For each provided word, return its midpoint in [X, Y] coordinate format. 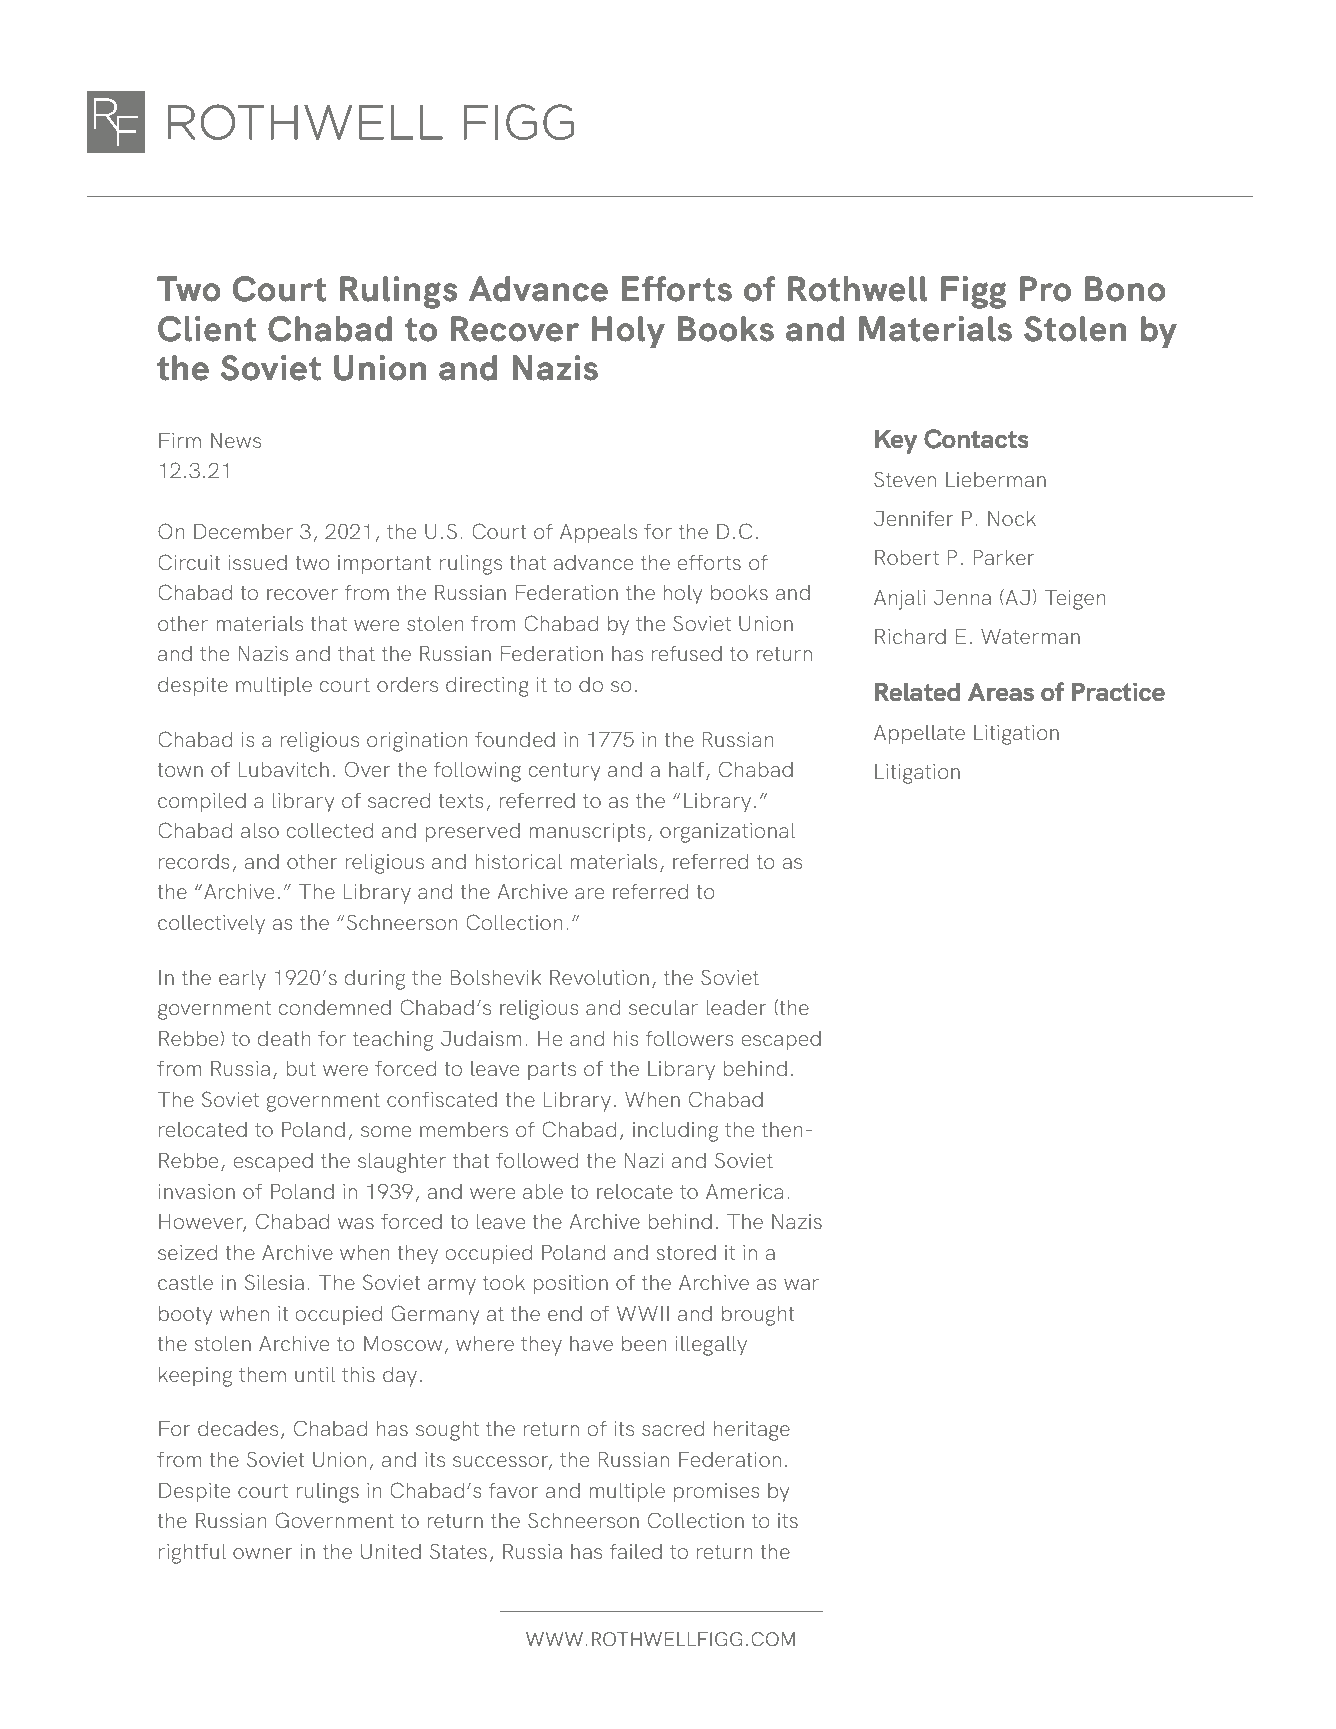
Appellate [919, 735]
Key [896, 441]
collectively [211, 925]
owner [263, 1553]
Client [207, 329]
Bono [1125, 289]
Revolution [599, 977]
